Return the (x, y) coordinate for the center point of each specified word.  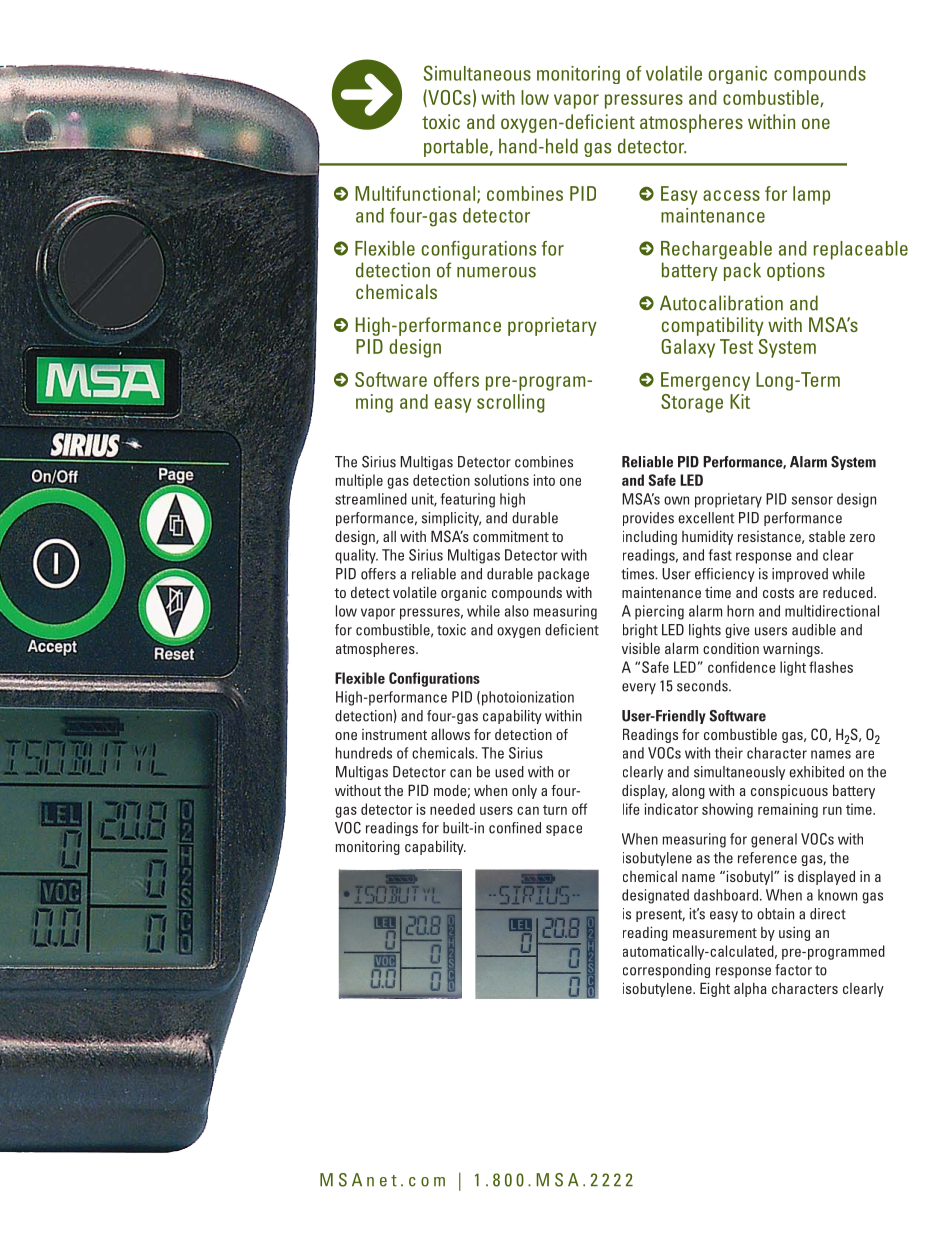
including (650, 537)
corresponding (666, 971)
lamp (811, 195)
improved (800, 575)
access (731, 195)
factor (793, 970)
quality (356, 556)
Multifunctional (416, 194)
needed (452, 809)
